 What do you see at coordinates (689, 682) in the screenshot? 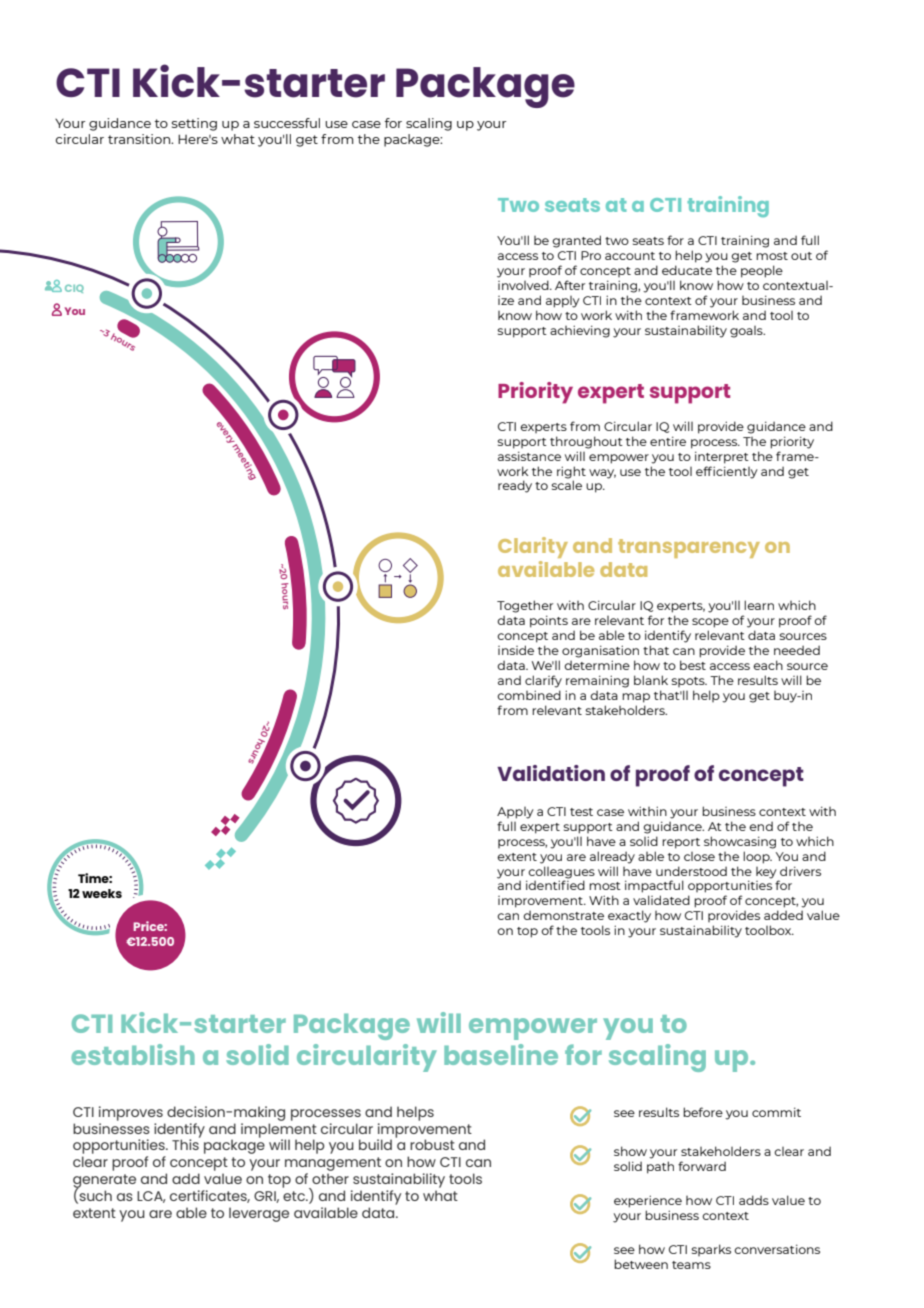
I see `spots` at bounding box center [689, 682].
